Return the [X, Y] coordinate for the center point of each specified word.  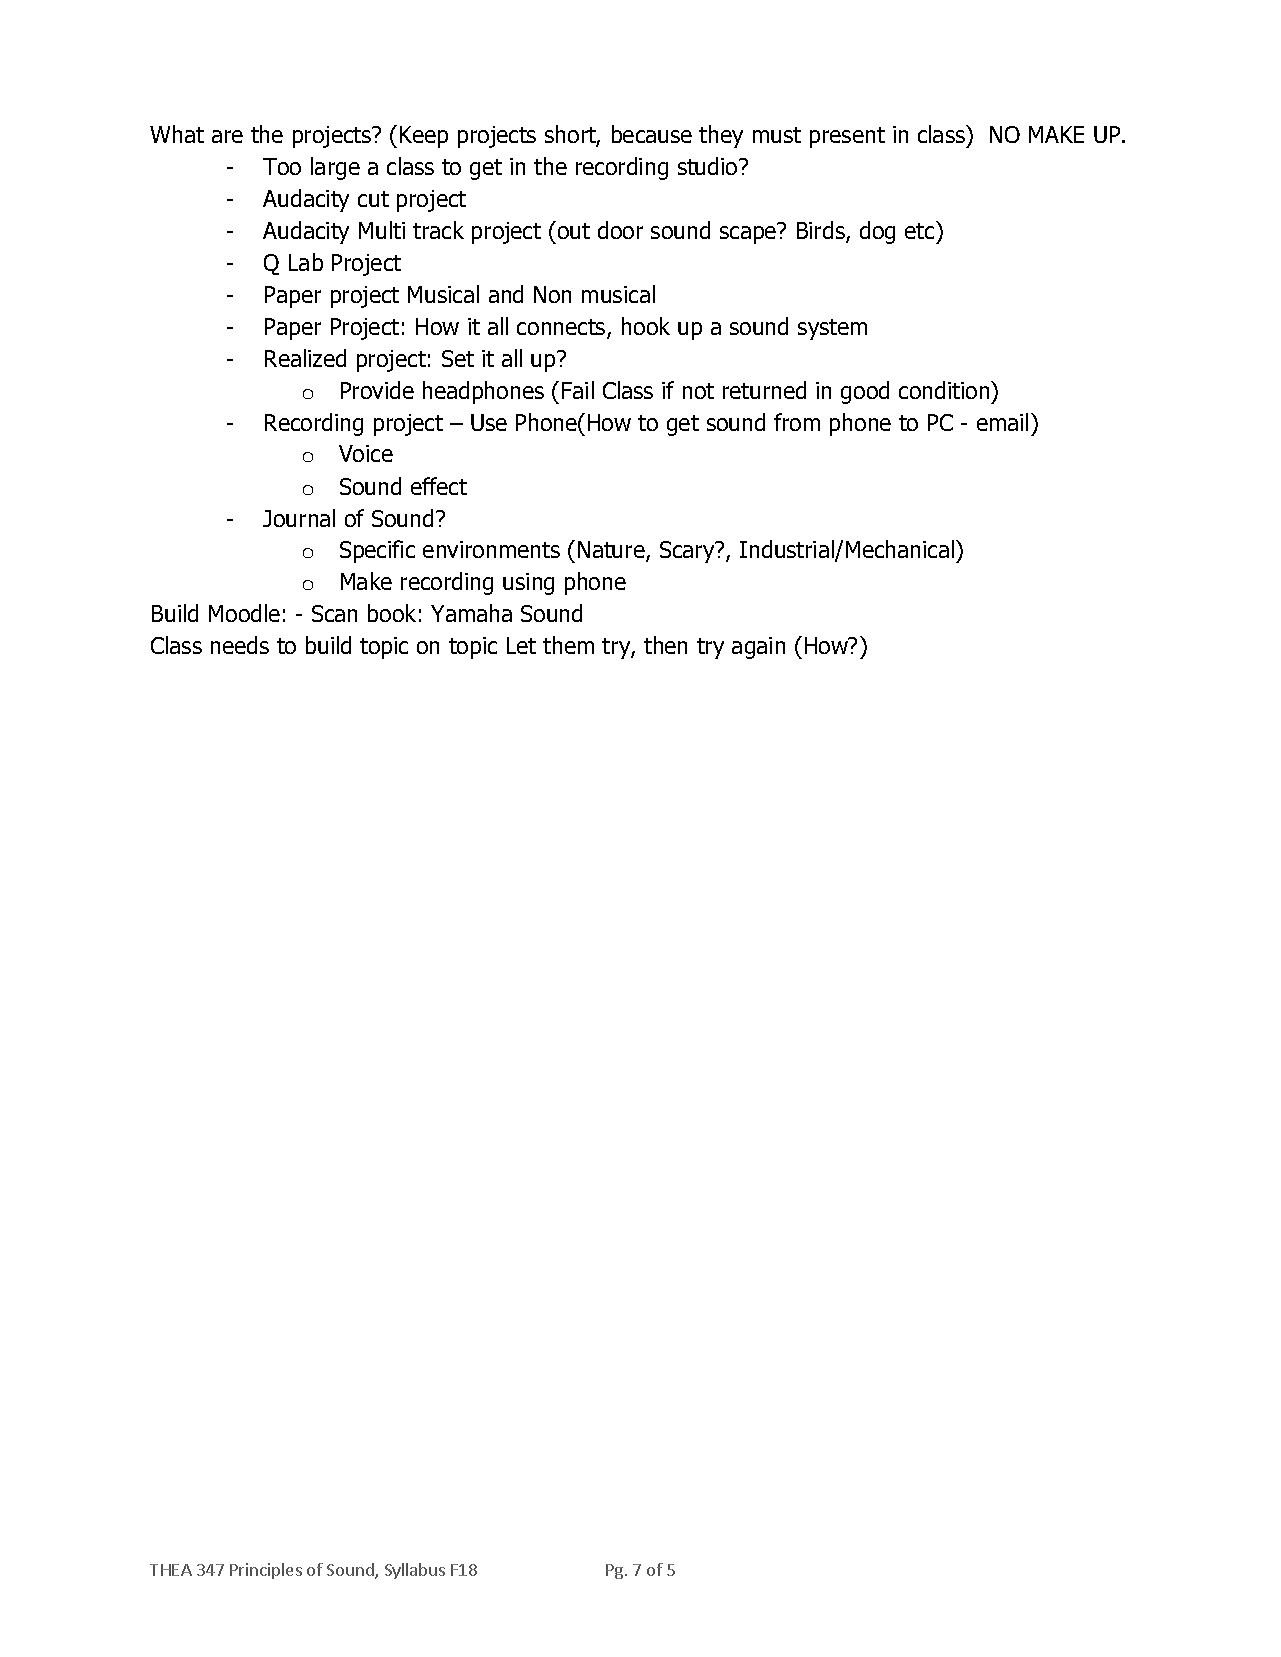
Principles [266, 1571]
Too [282, 166]
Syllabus [415, 1571]
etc [921, 230]
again [758, 648]
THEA [171, 1570]
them [568, 645]
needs [240, 645]
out [574, 231]
